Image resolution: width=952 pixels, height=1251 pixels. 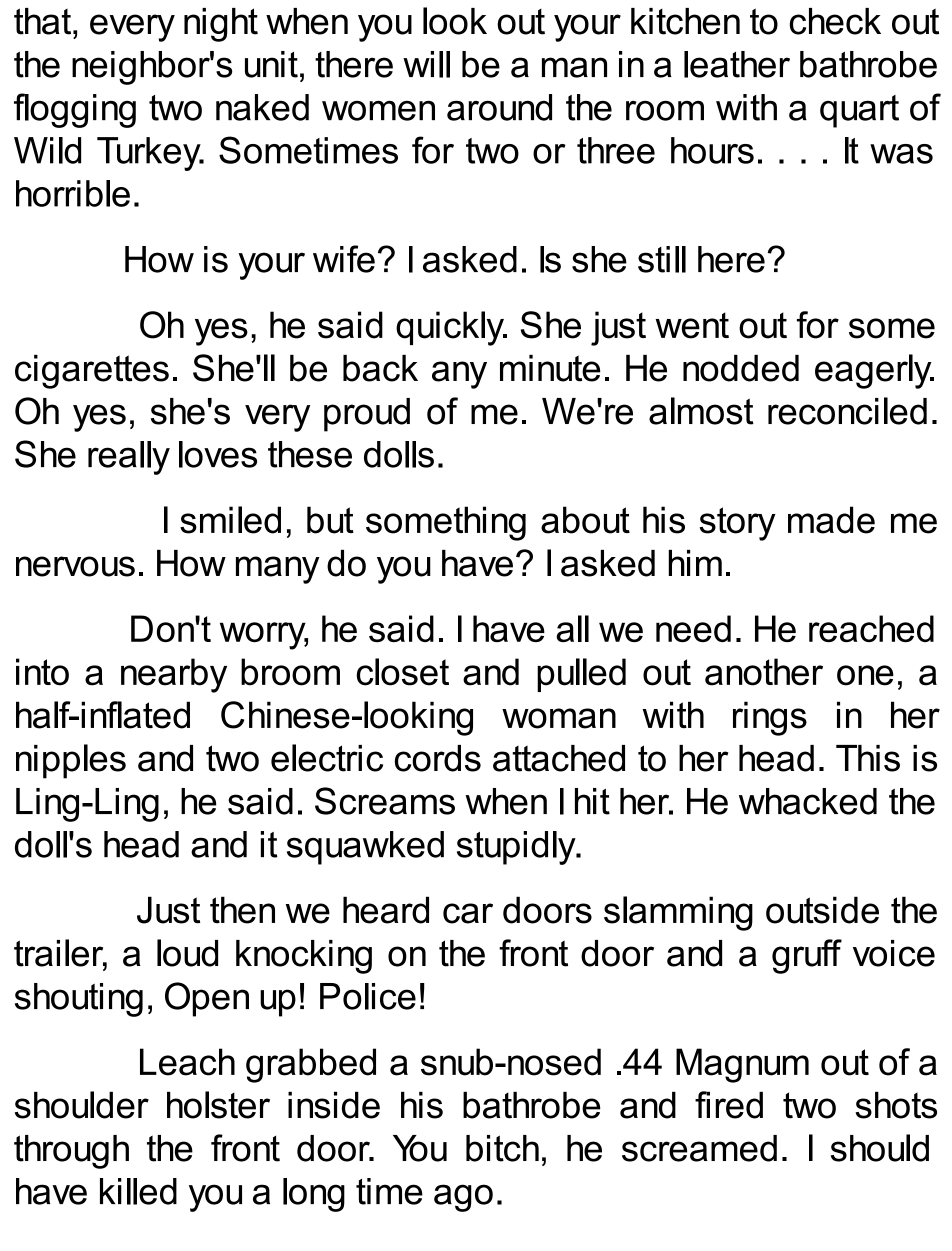 What do you see at coordinates (221, 25) in the screenshot?
I see `night` at bounding box center [221, 25].
